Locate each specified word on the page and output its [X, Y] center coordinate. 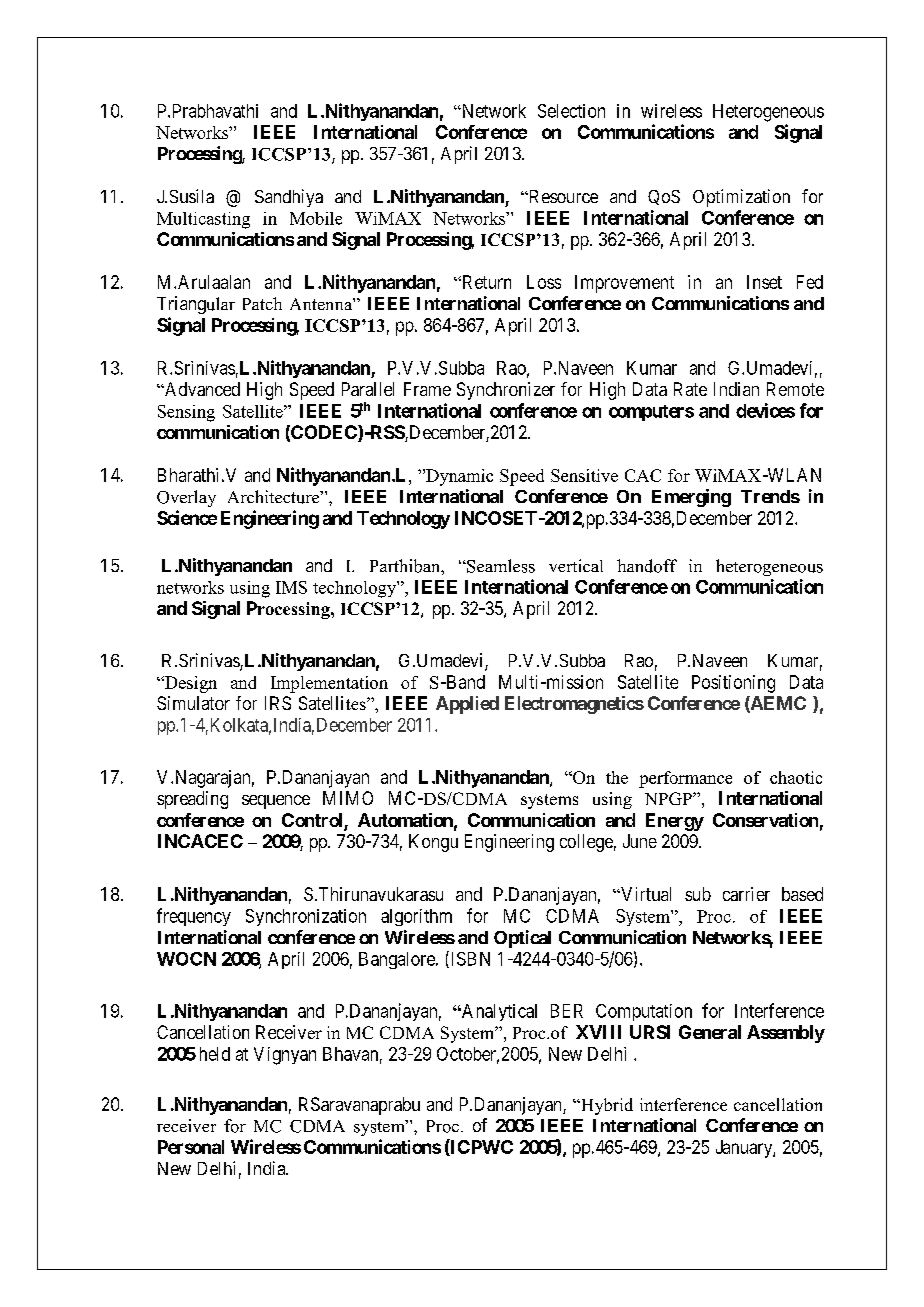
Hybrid [606, 1106]
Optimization [741, 198]
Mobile [316, 218]
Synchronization [306, 917]
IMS [291, 587]
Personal [191, 1147]
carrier [746, 894]
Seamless [500, 566]
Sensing [186, 413]
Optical [522, 939]
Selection [571, 111]
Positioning [733, 684]
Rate [690, 389]
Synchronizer [506, 391]
